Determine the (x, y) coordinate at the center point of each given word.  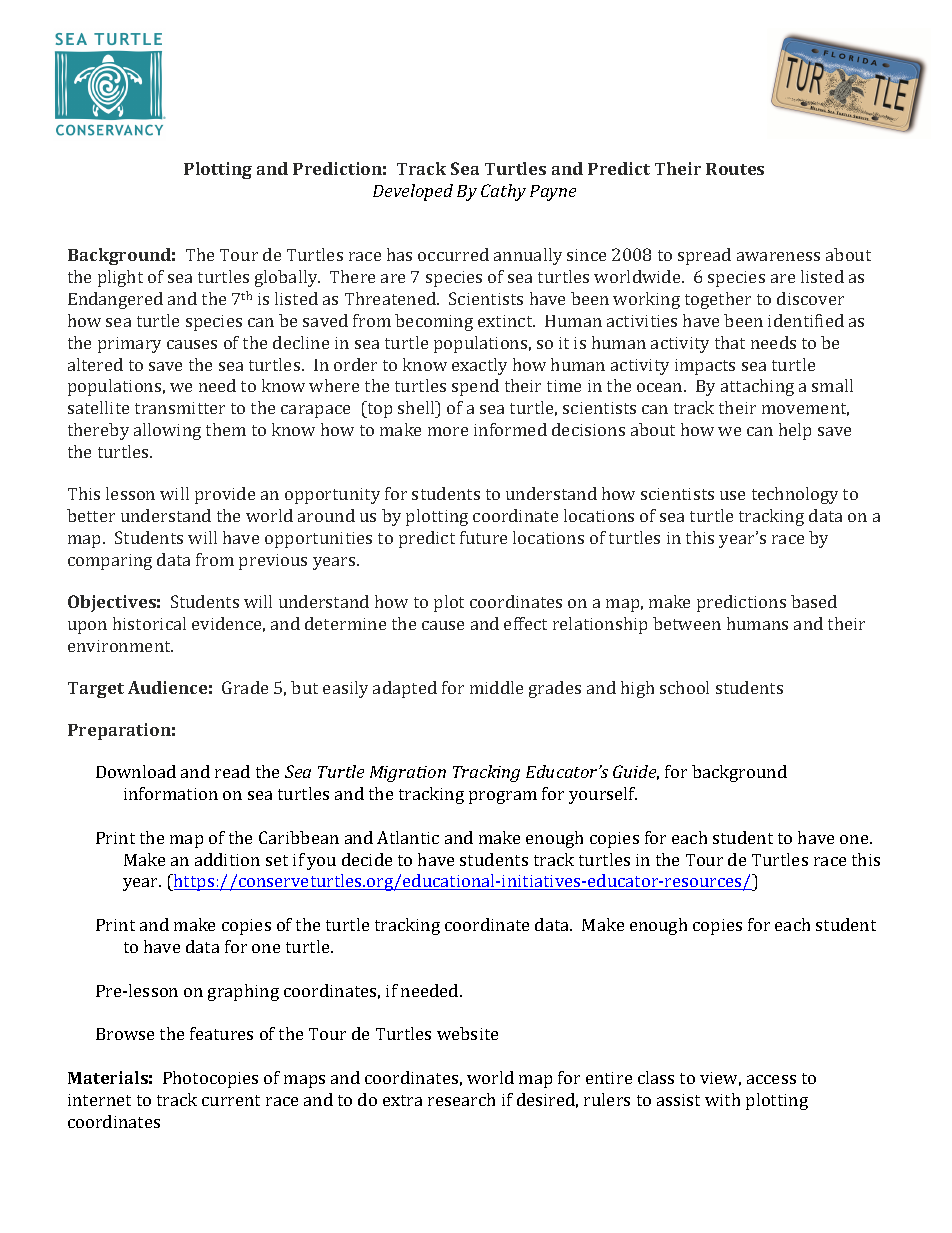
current (231, 1100)
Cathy (503, 192)
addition (227, 859)
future (483, 537)
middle (496, 687)
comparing (110, 562)
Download (136, 771)
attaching (757, 387)
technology (795, 495)
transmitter (180, 408)
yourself (603, 795)
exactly (479, 366)
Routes (735, 169)
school (684, 687)
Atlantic (408, 837)
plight (120, 278)
